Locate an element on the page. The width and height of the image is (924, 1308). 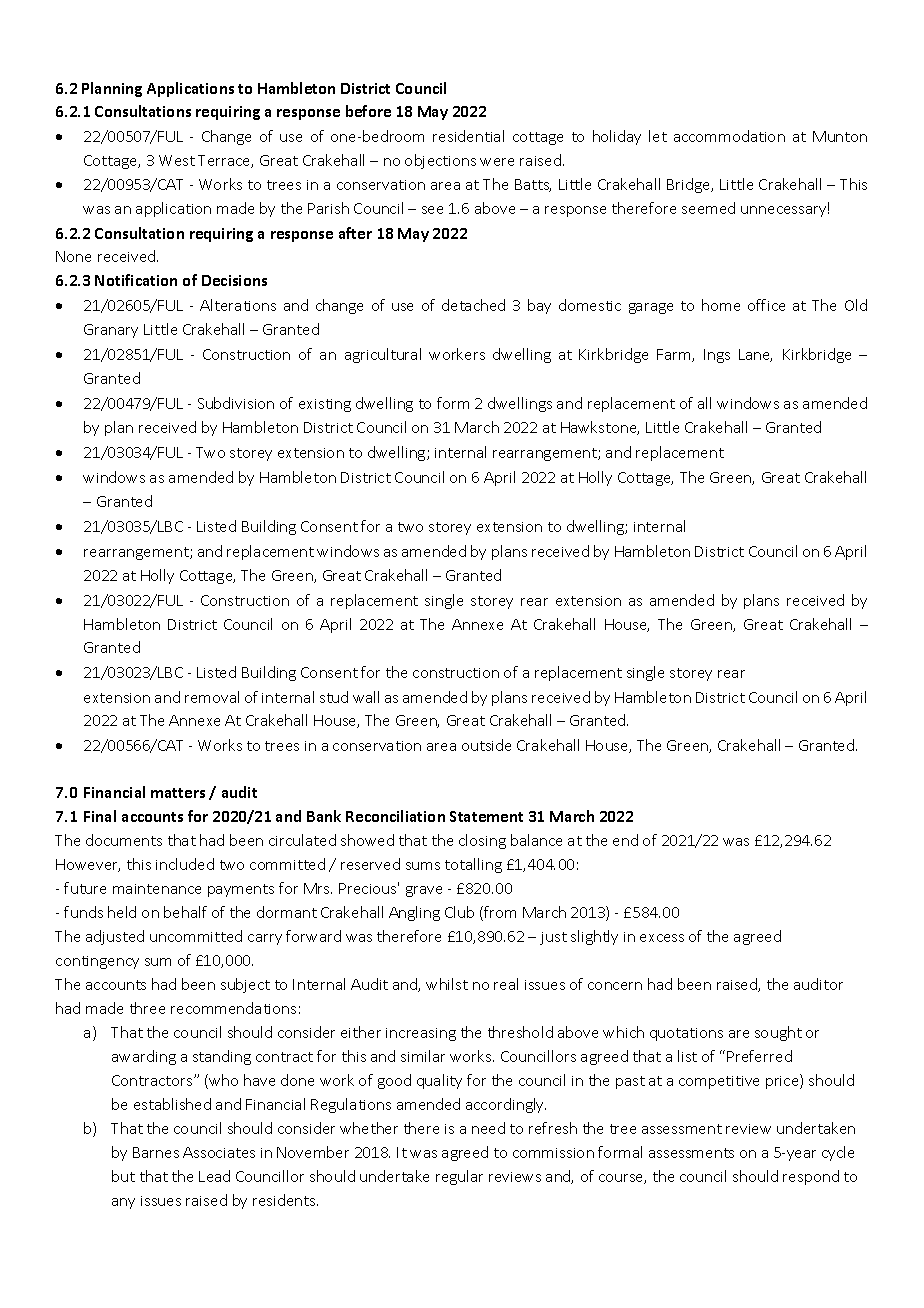
documents is located at coordinates (124, 840).
